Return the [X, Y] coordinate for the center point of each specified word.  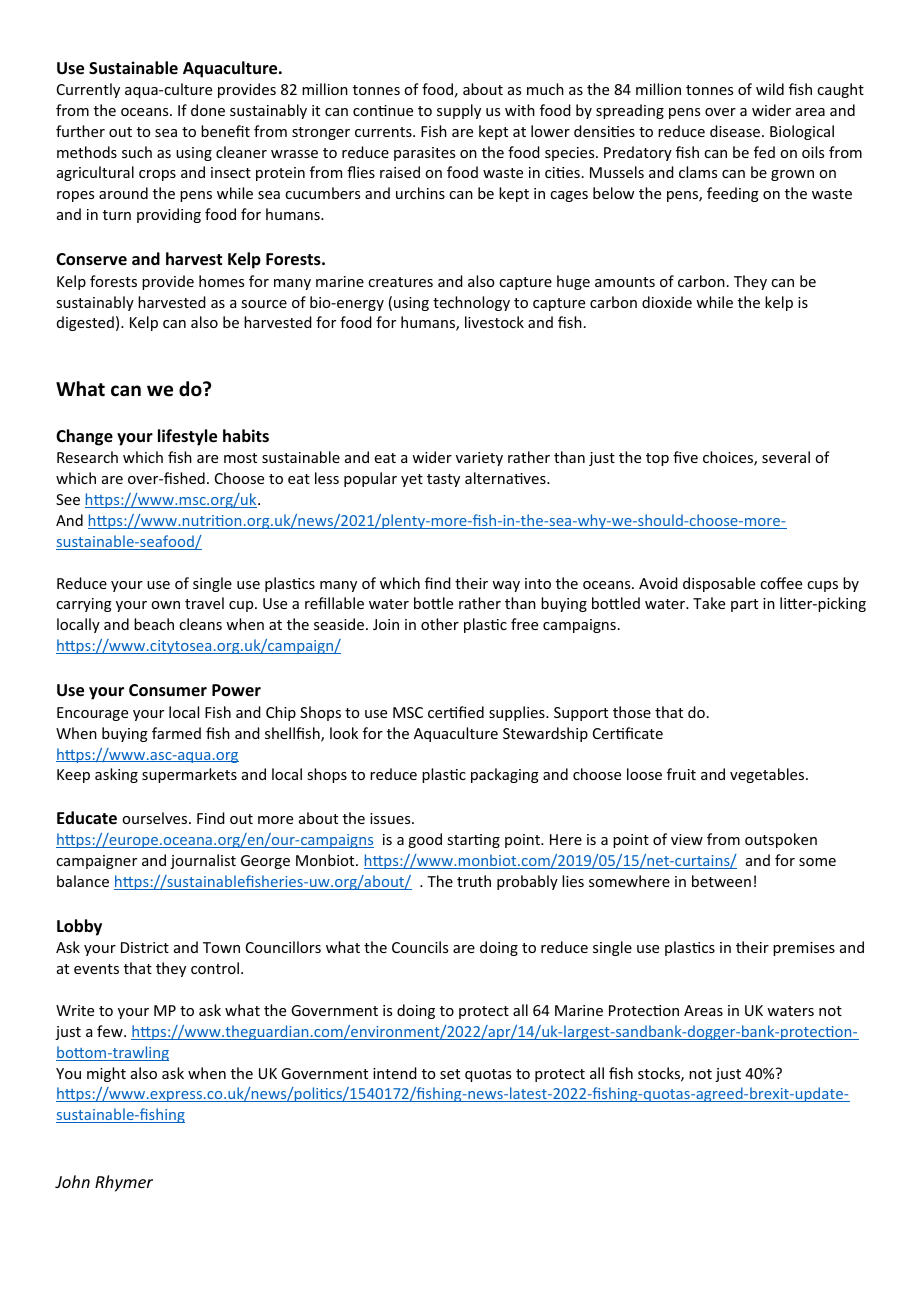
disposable [719, 584]
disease [736, 131]
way [506, 586]
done [208, 110]
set [450, 1074]
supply [459, 111]
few [111, 1031]
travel [204, 603]
